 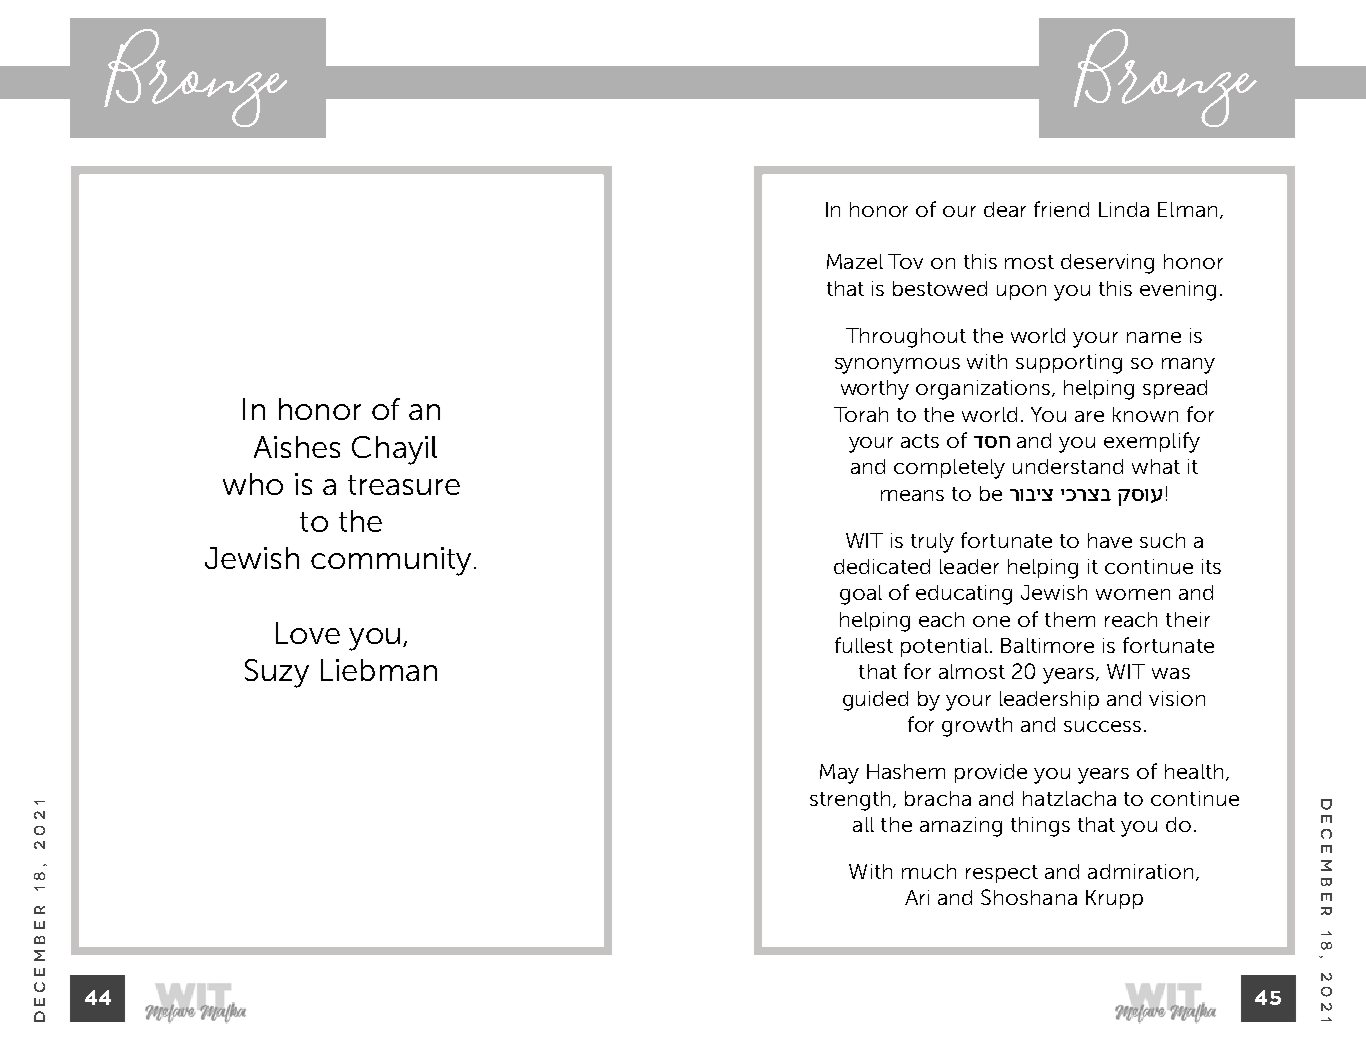 What do you see at coordinates (875, 390) in the screenshot?
I see `worthy` at bounding box center [875, 390].
